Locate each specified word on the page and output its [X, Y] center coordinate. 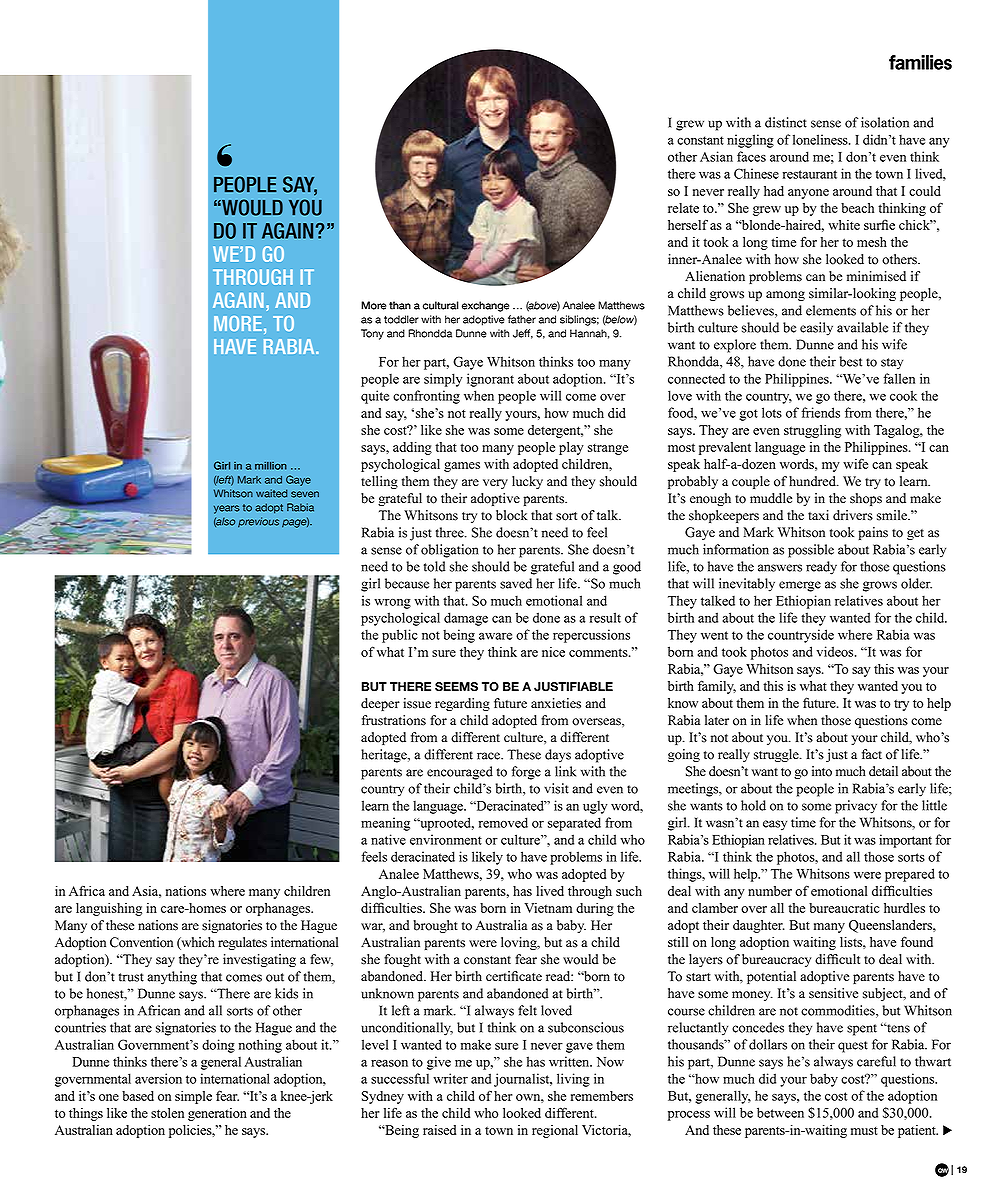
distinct [786, 122]
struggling [812, 431]
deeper [380, 704]
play [571, 448]
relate [683, 208]
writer [450, 1078]
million [271, 466]
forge [526, 773]
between [780, 1112]
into [822, 771]
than [400, 305]
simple [193, 1097]
